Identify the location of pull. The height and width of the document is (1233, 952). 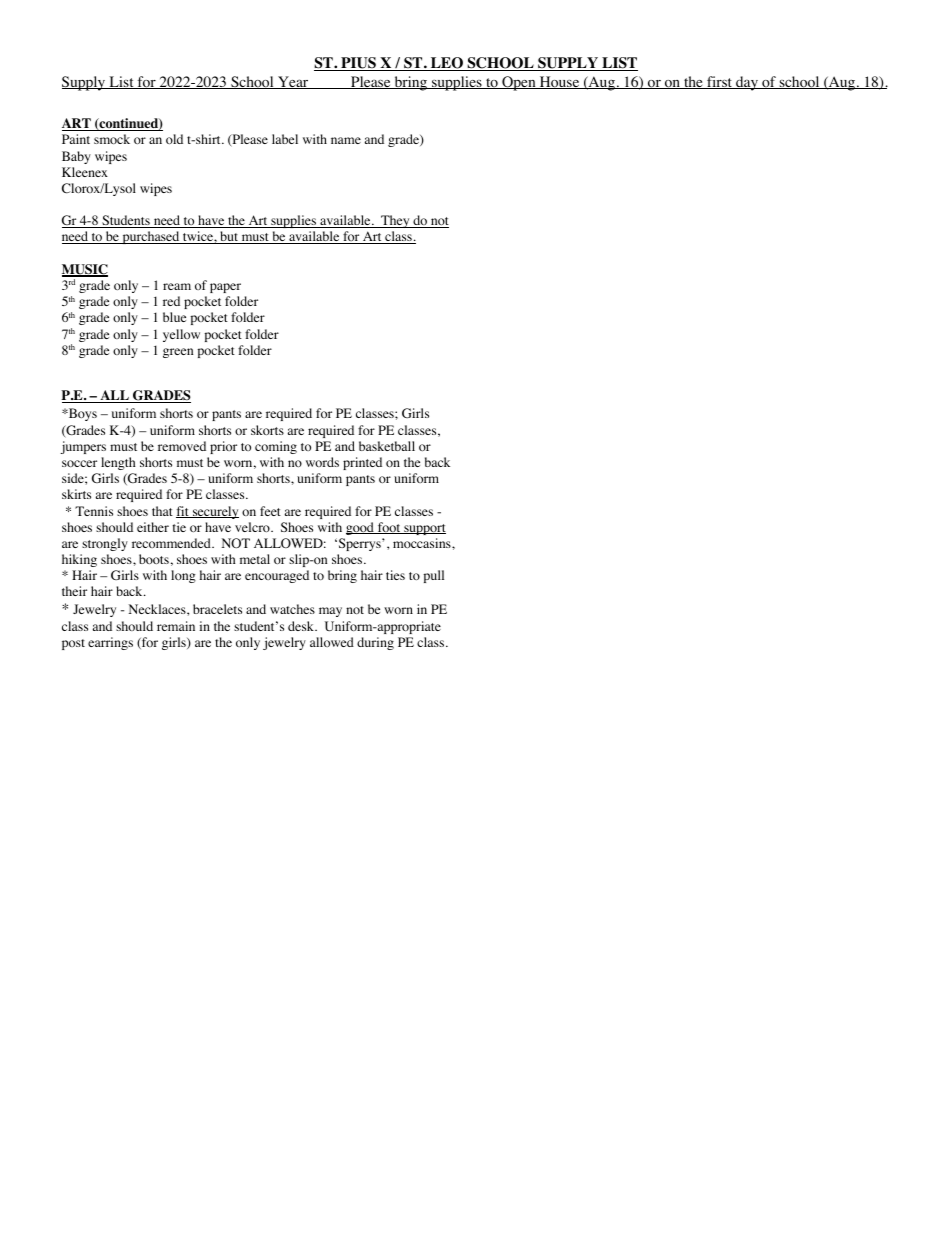
(433, 576).
